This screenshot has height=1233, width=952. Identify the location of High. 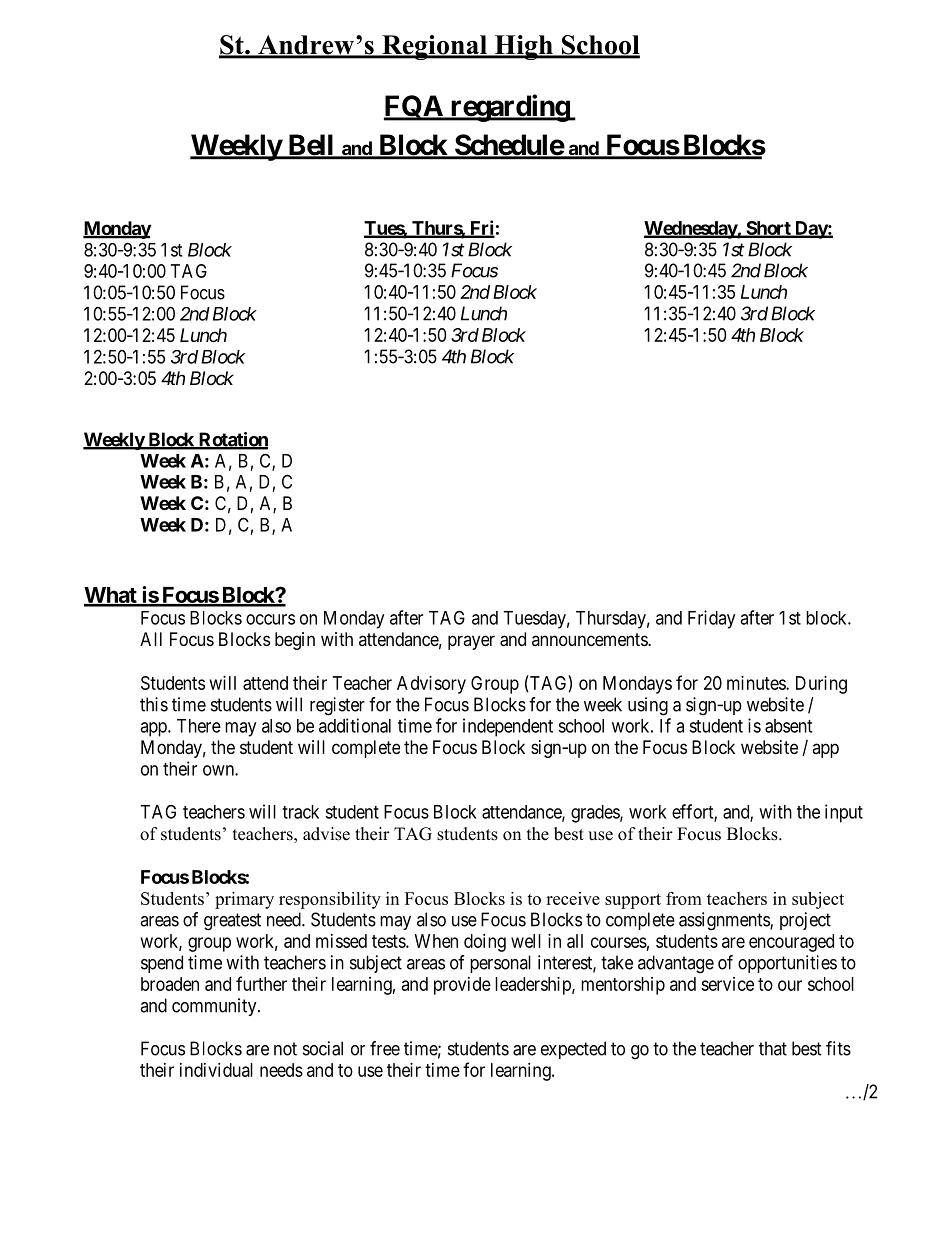
(523, 47).
